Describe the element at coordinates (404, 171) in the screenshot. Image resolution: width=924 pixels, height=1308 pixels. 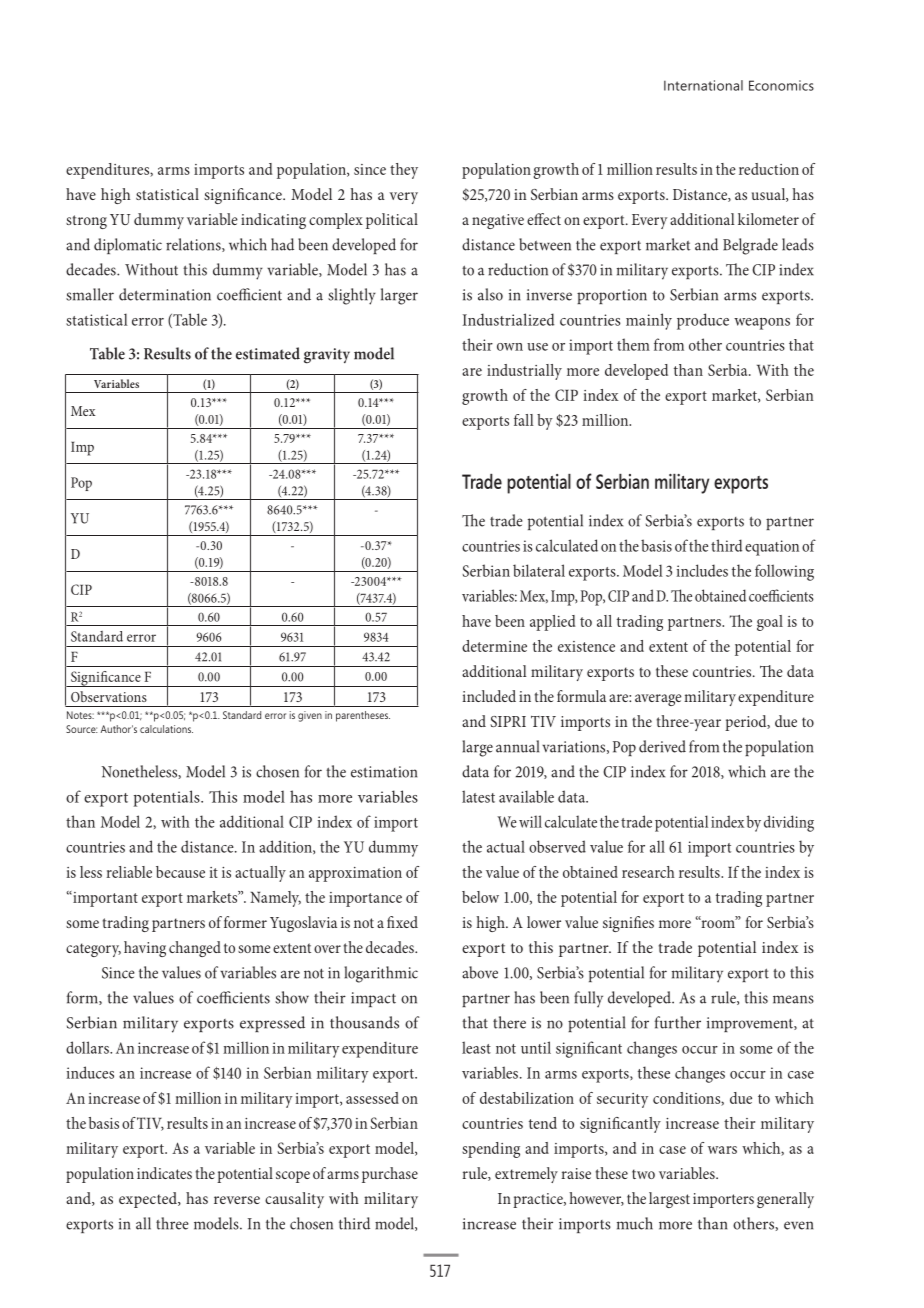
I see `they` at that location.
